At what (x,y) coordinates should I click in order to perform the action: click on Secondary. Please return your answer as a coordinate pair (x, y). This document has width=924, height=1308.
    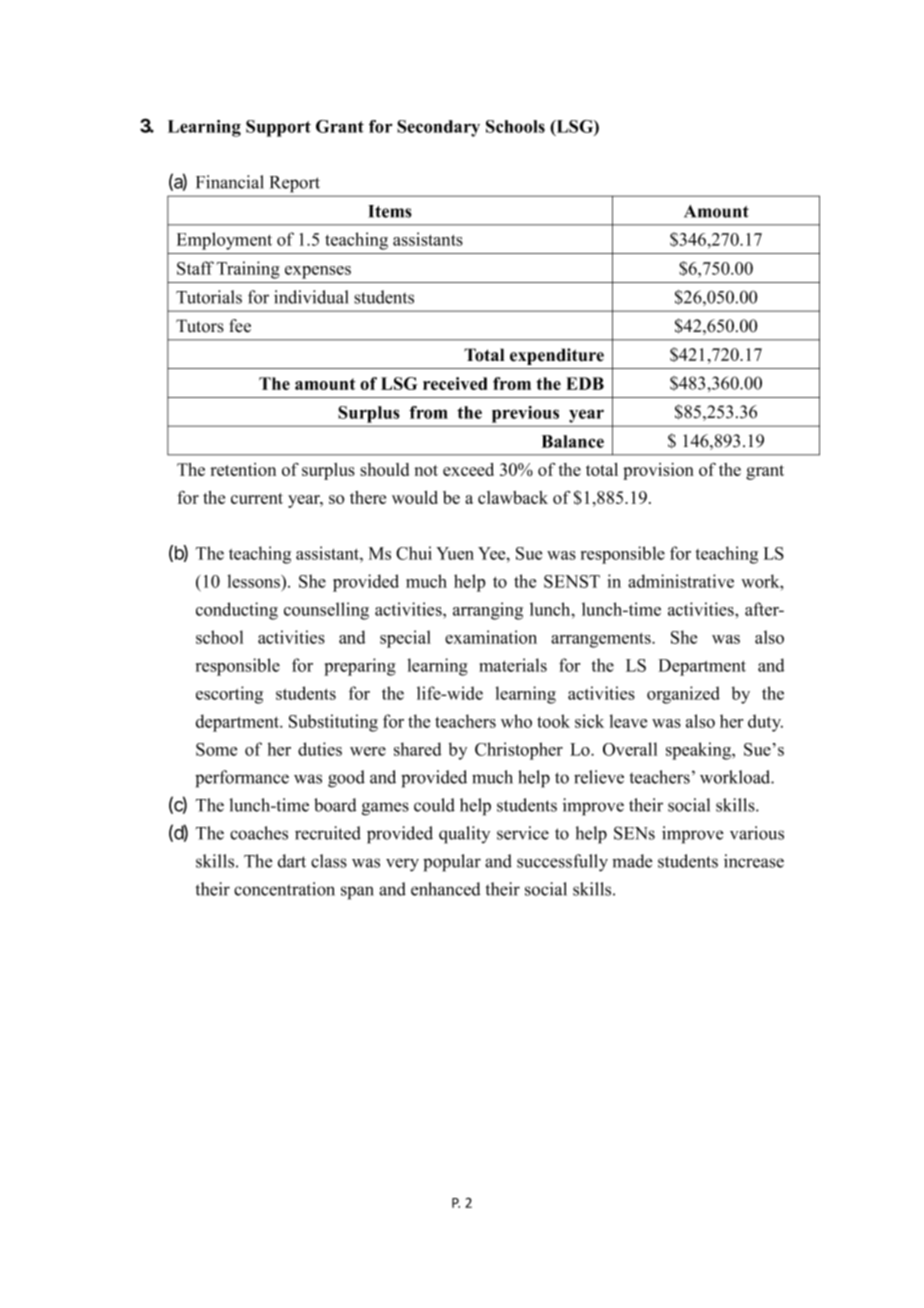
    Looking at the image, I should click on (438, 128).
